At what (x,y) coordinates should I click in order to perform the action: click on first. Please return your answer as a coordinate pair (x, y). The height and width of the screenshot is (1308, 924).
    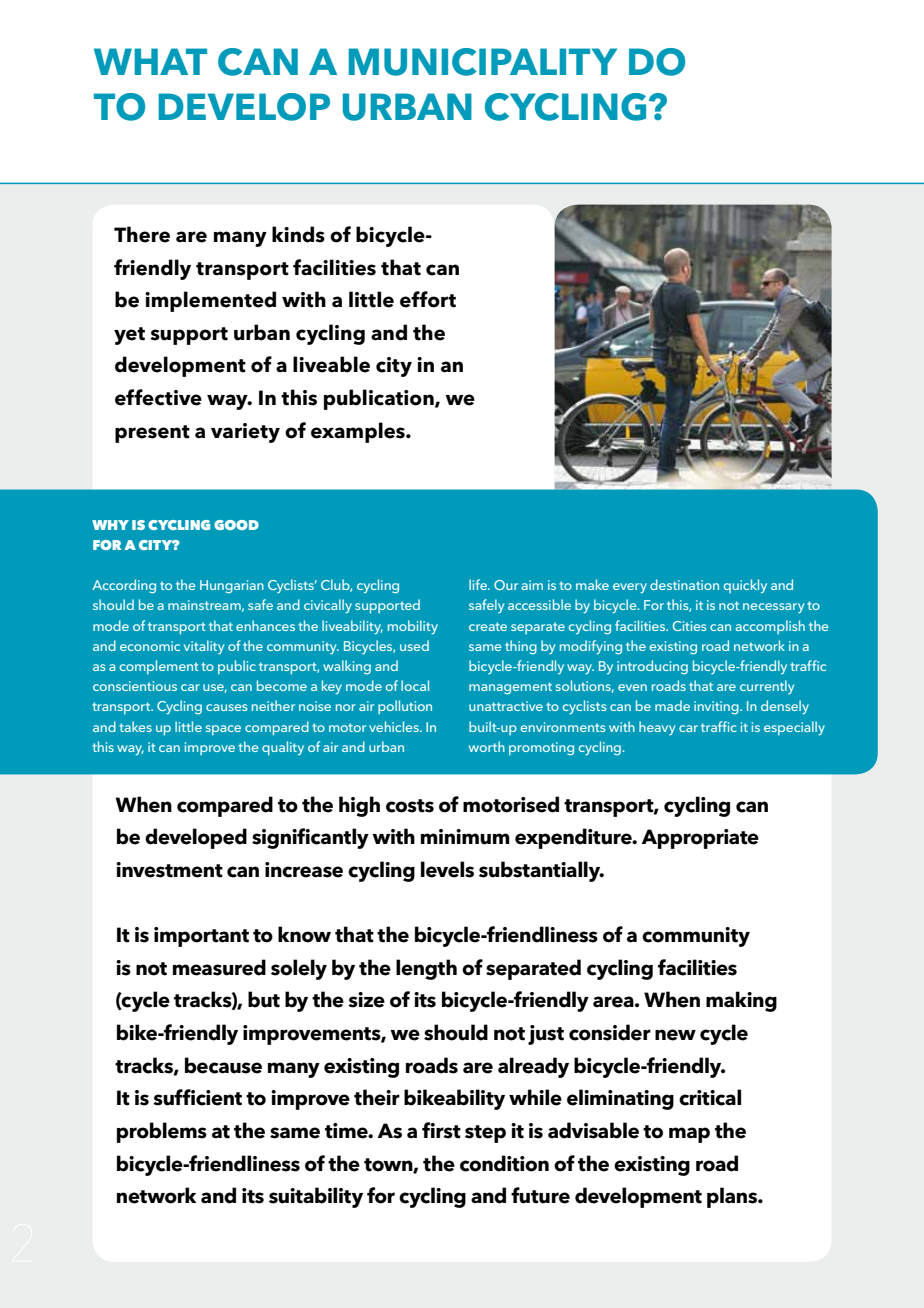
    Looking at the image, I should click on (441, 1130).
